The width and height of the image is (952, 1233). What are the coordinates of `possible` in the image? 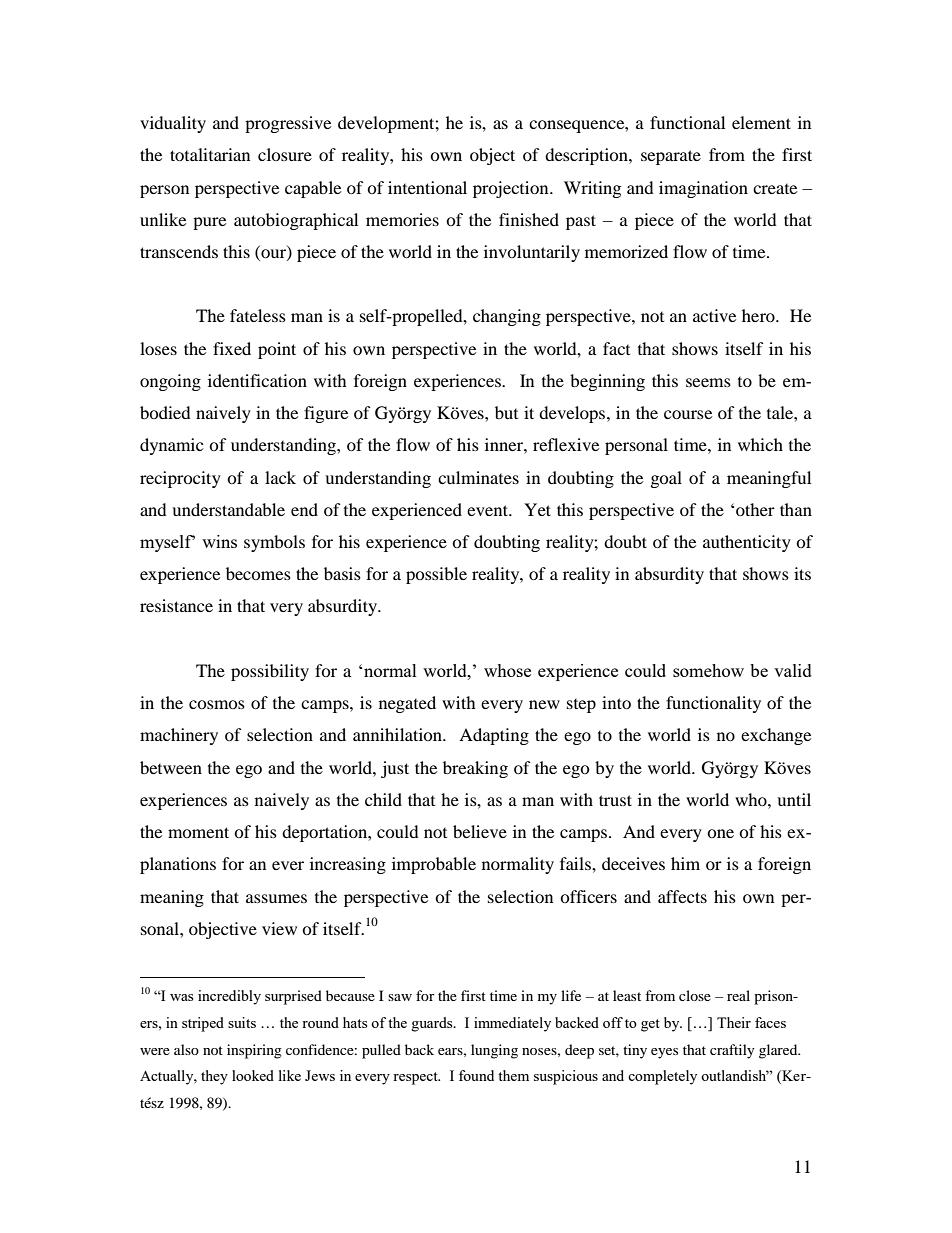 It's located at (436, 575).
